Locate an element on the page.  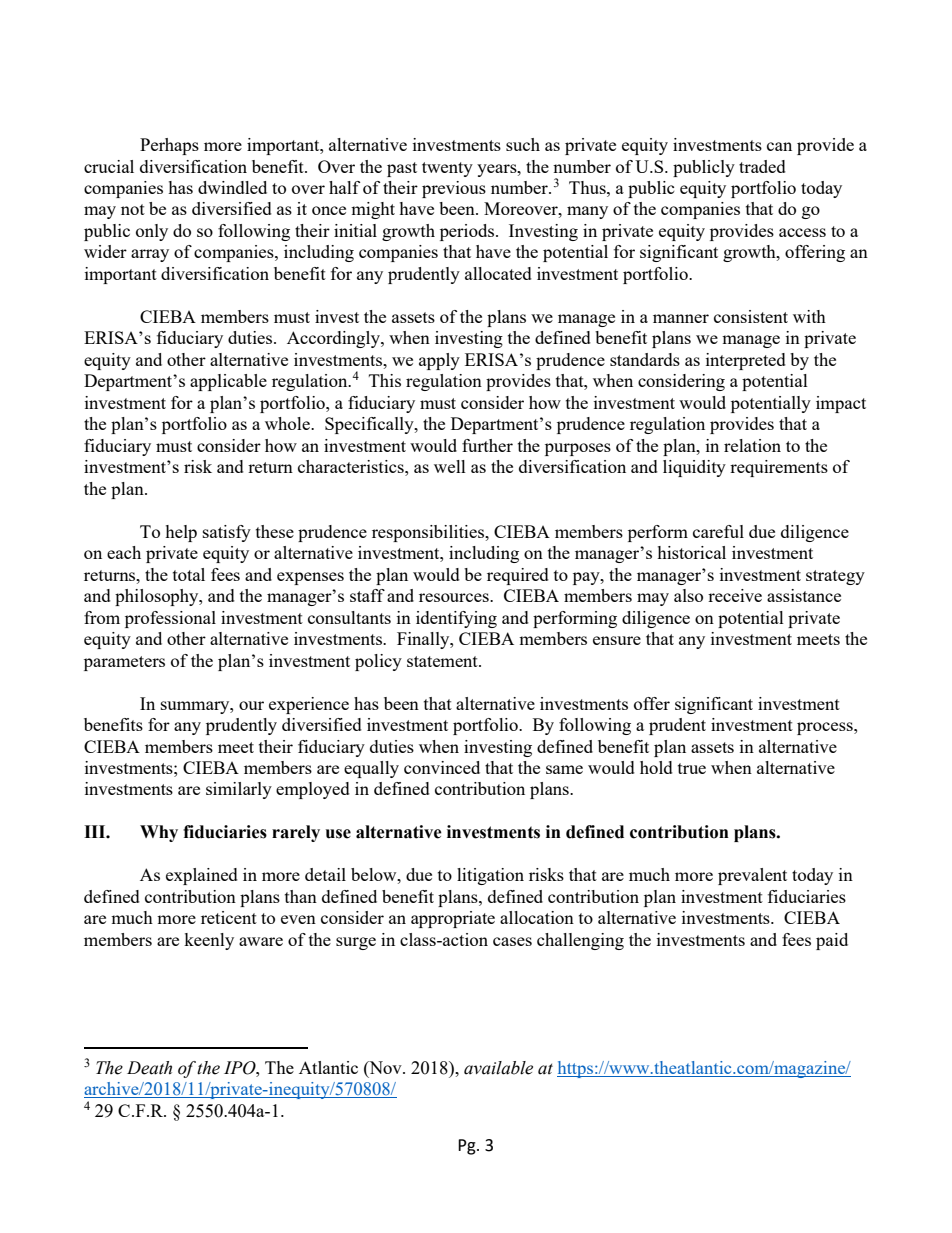
whole is located at coordinates (288, 423).
